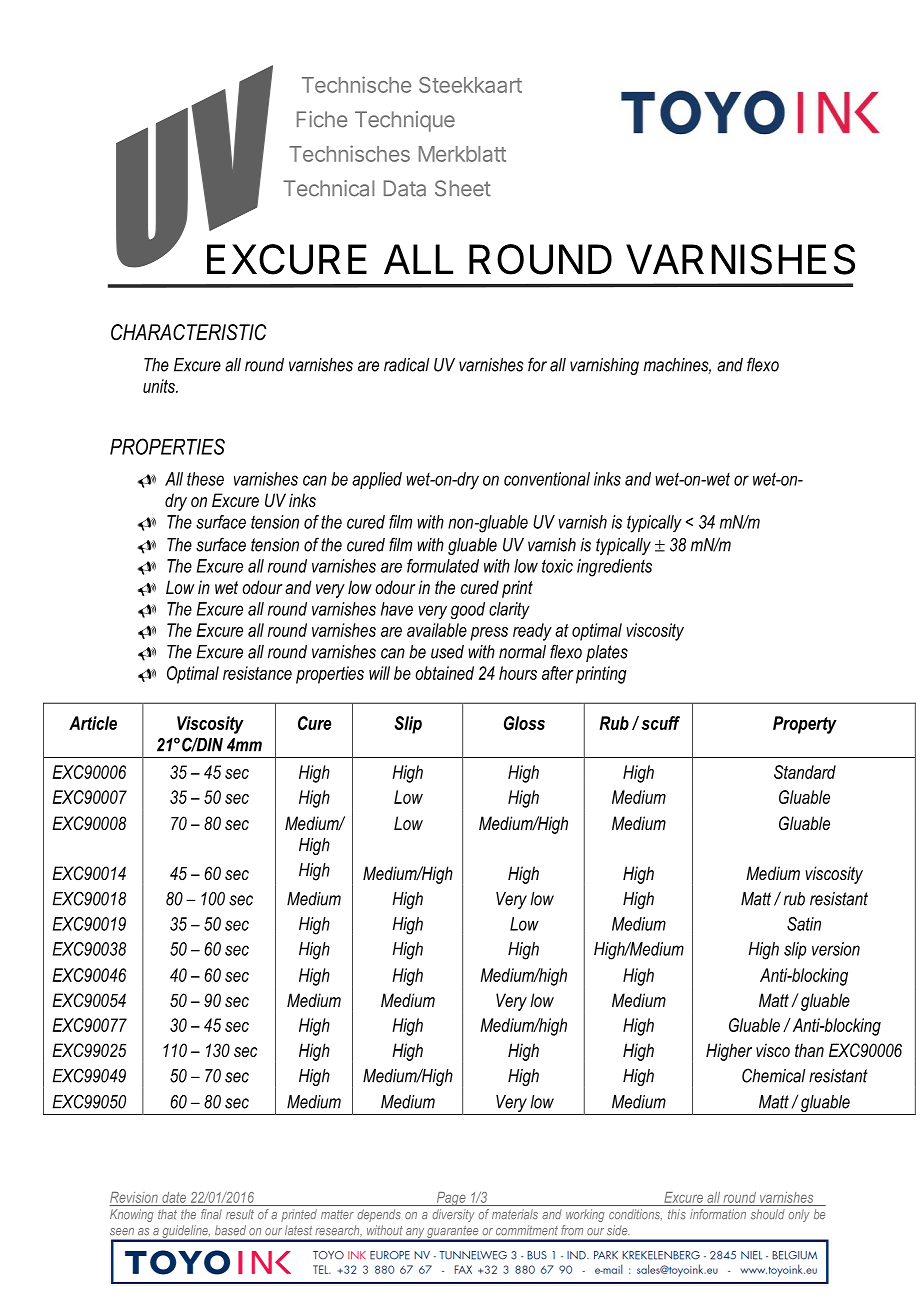  What do you see at coordinates (463, 188) in the image?
I see `Sheet` at bounding box center [463, 188].
